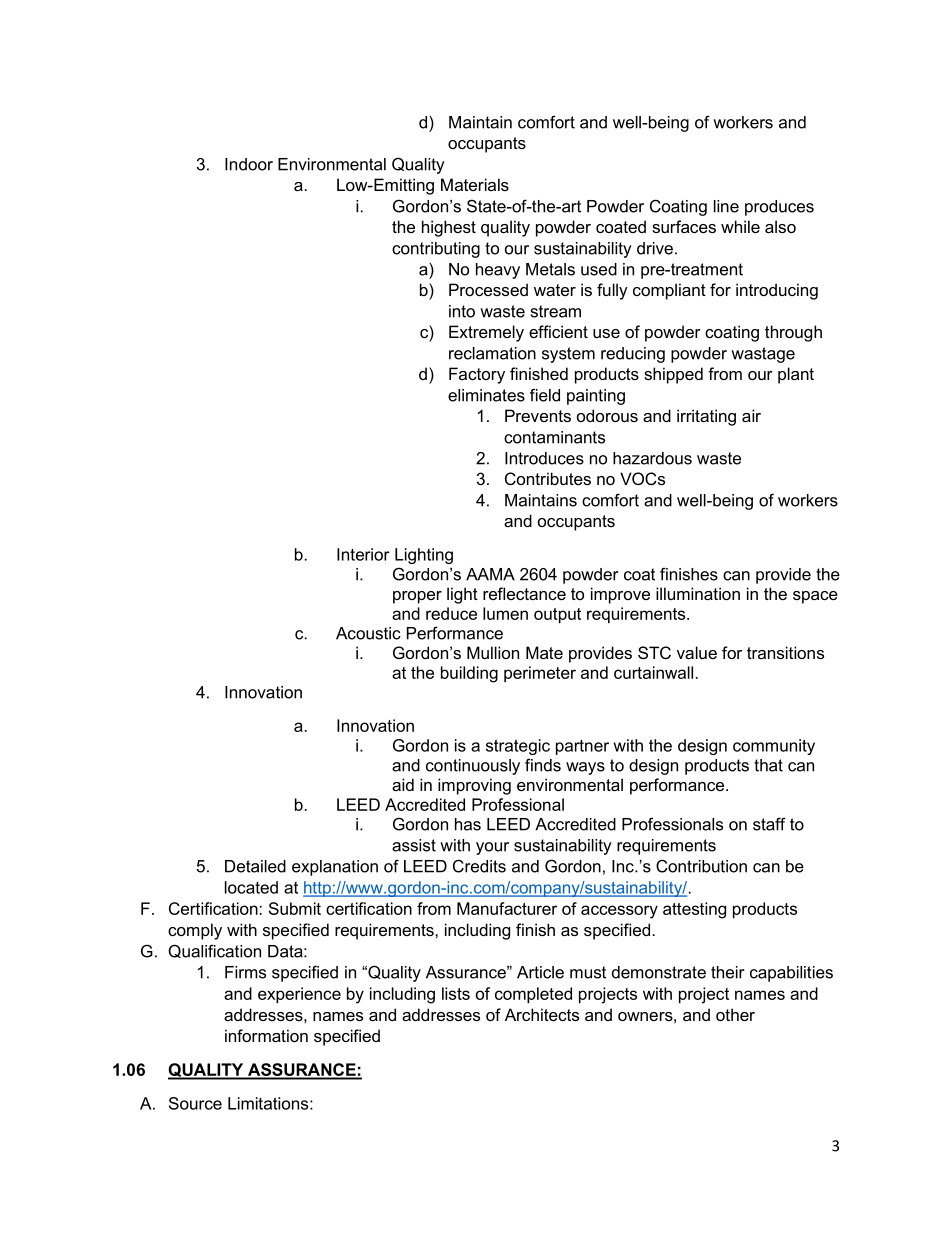  What do you see at coordinates (701, 866) in the screenshot?
I see `Contribution` at bounding box center [701, 866].
